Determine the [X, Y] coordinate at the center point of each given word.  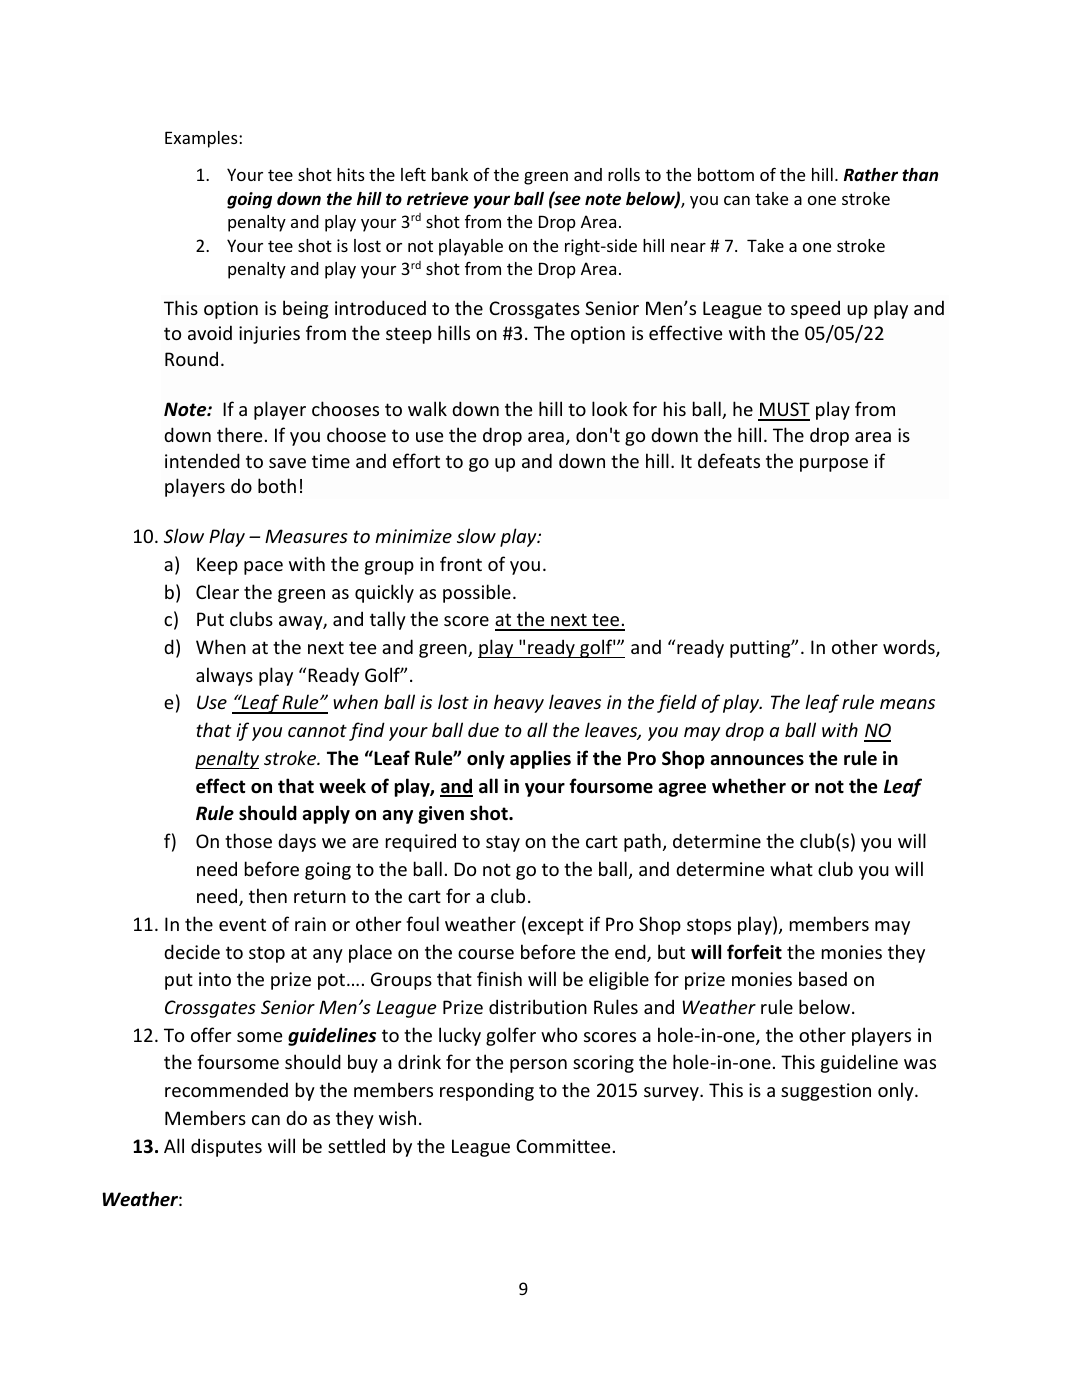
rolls [624, 174]
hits [351, 174]
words [910, 648]
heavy [519, 703]
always [224, 676]
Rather [871, 175]
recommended [226, 1089]
